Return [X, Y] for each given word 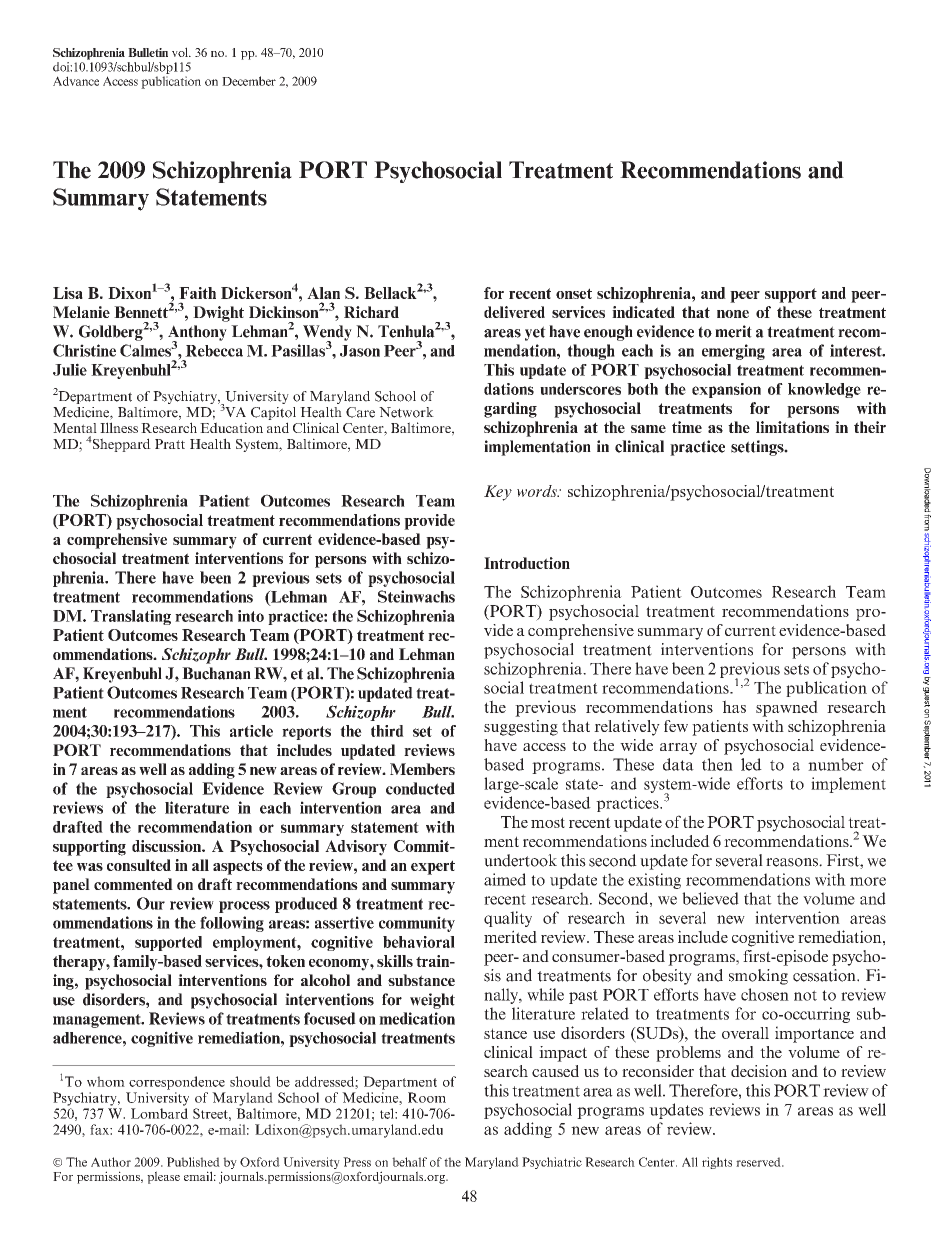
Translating [131, 617]
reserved [759, 1162]
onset [574, 293]
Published [193, 1162]
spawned [787, 708]
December [249, 81]
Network [406, 412]
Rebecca [214, 351]
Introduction [527, 563]
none [733, 314]
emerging [733, 352]
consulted [139, 865]
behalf [409, 1162]
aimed [505, 879]
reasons [793, 862]
